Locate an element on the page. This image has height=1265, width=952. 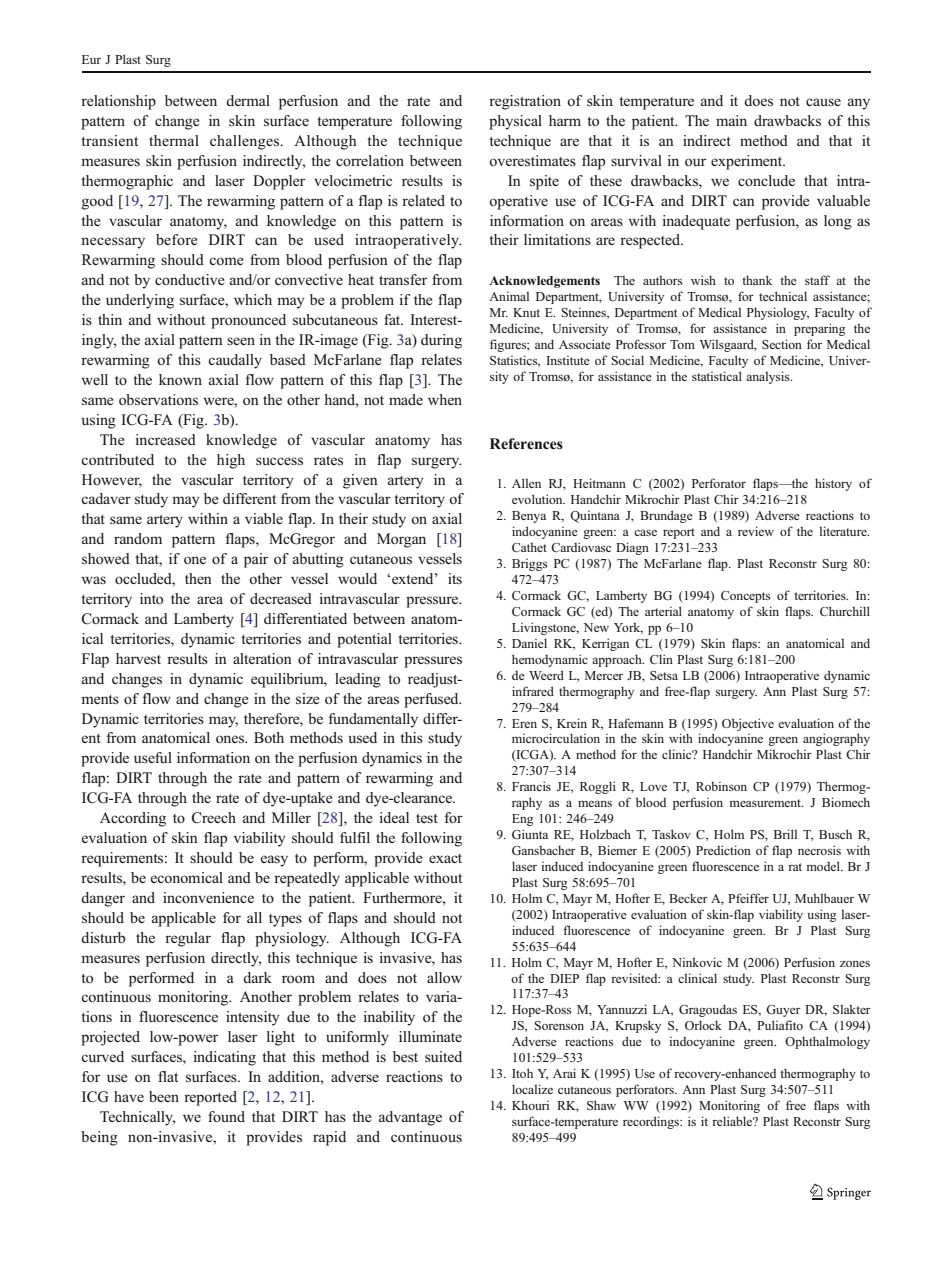
inconvenience is located at coordinates (208, 897).
